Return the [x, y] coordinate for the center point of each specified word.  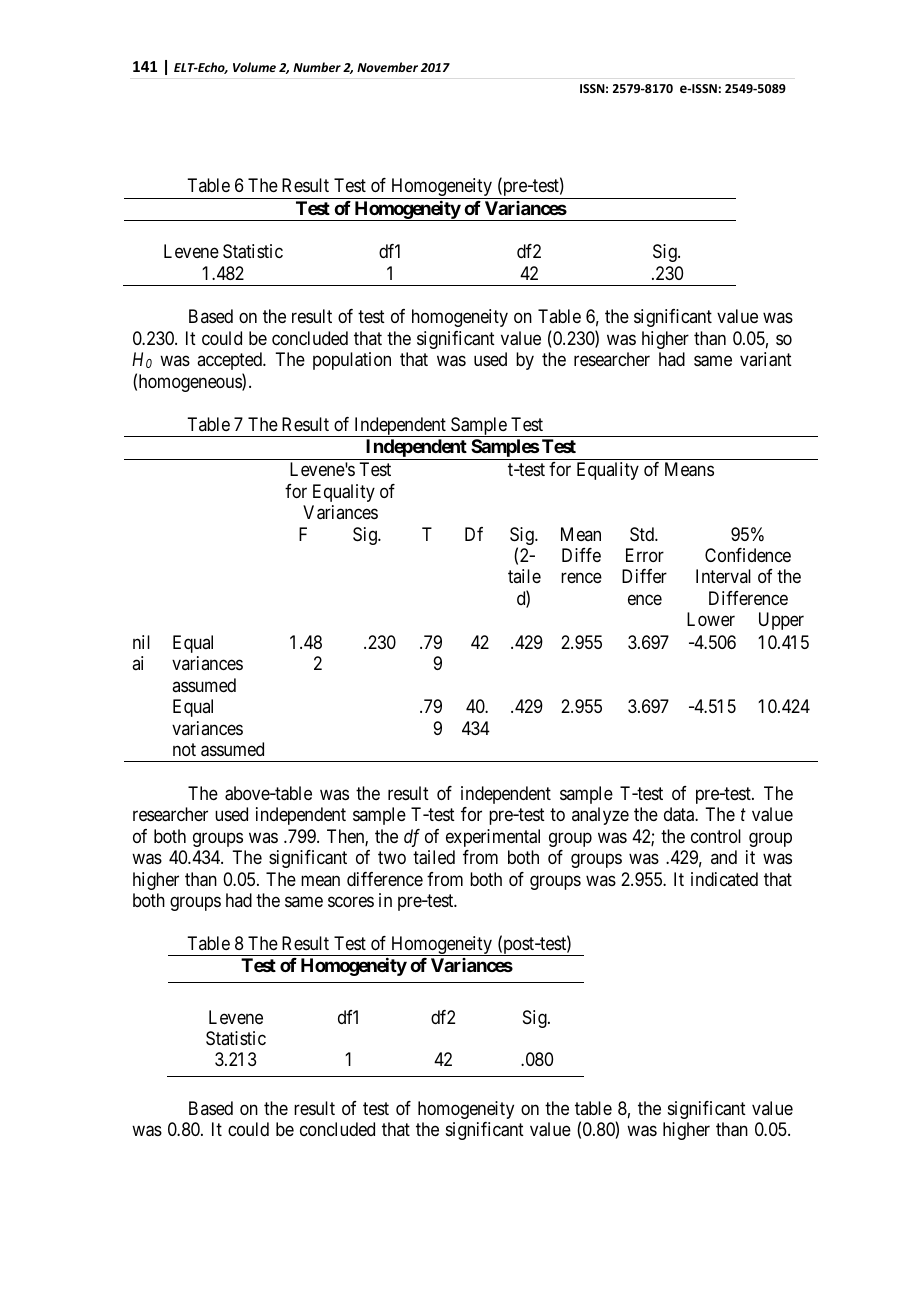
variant [766, 359]
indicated [724, 879]
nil [141, 642]
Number [317, 67]
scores [351, 901]
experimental [493, 838]
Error [645, 555]
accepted [230, 361]
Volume [254, 67]
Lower [711, 619]
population [352, 361]
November [387, 67]
